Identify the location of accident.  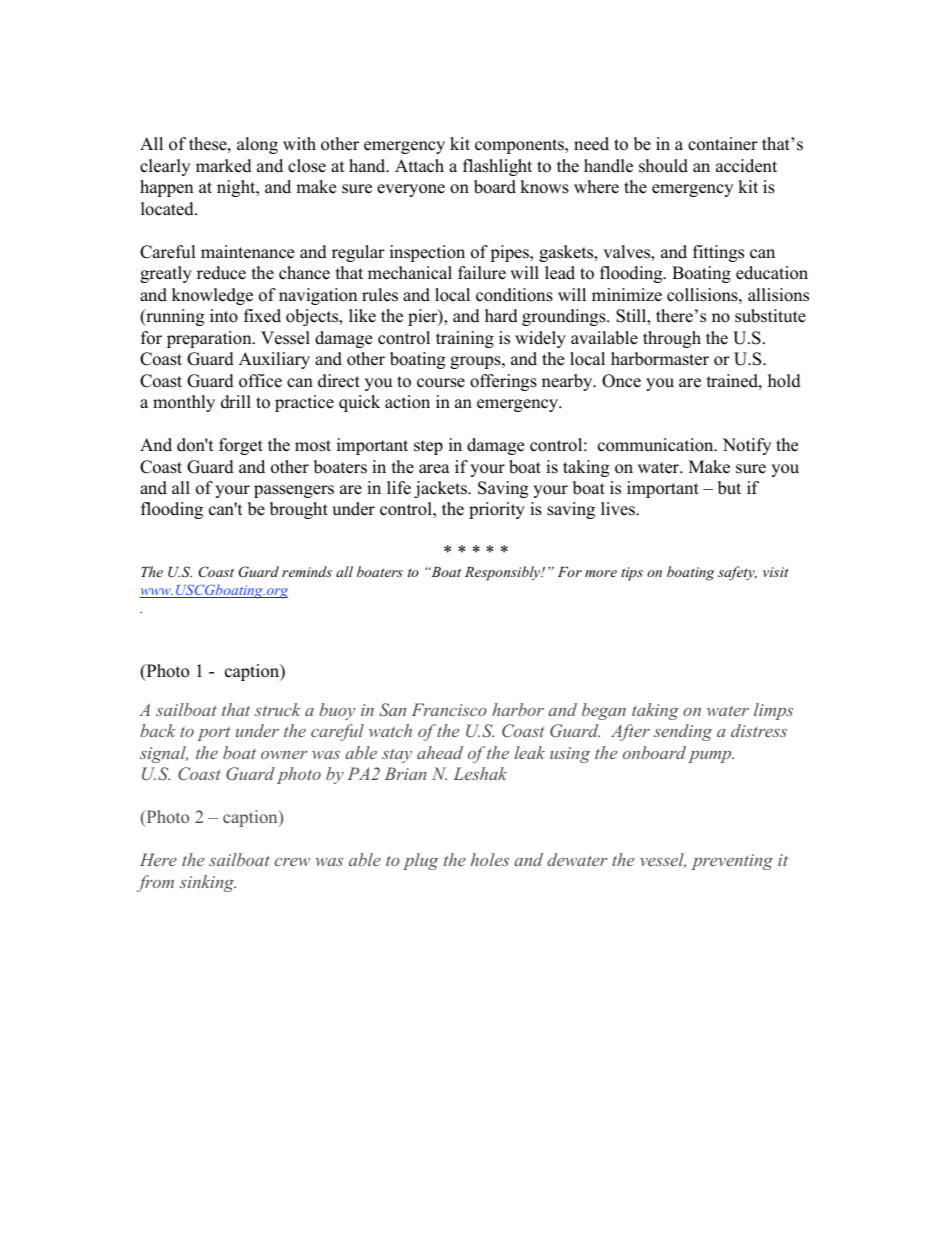
(746, 166).
